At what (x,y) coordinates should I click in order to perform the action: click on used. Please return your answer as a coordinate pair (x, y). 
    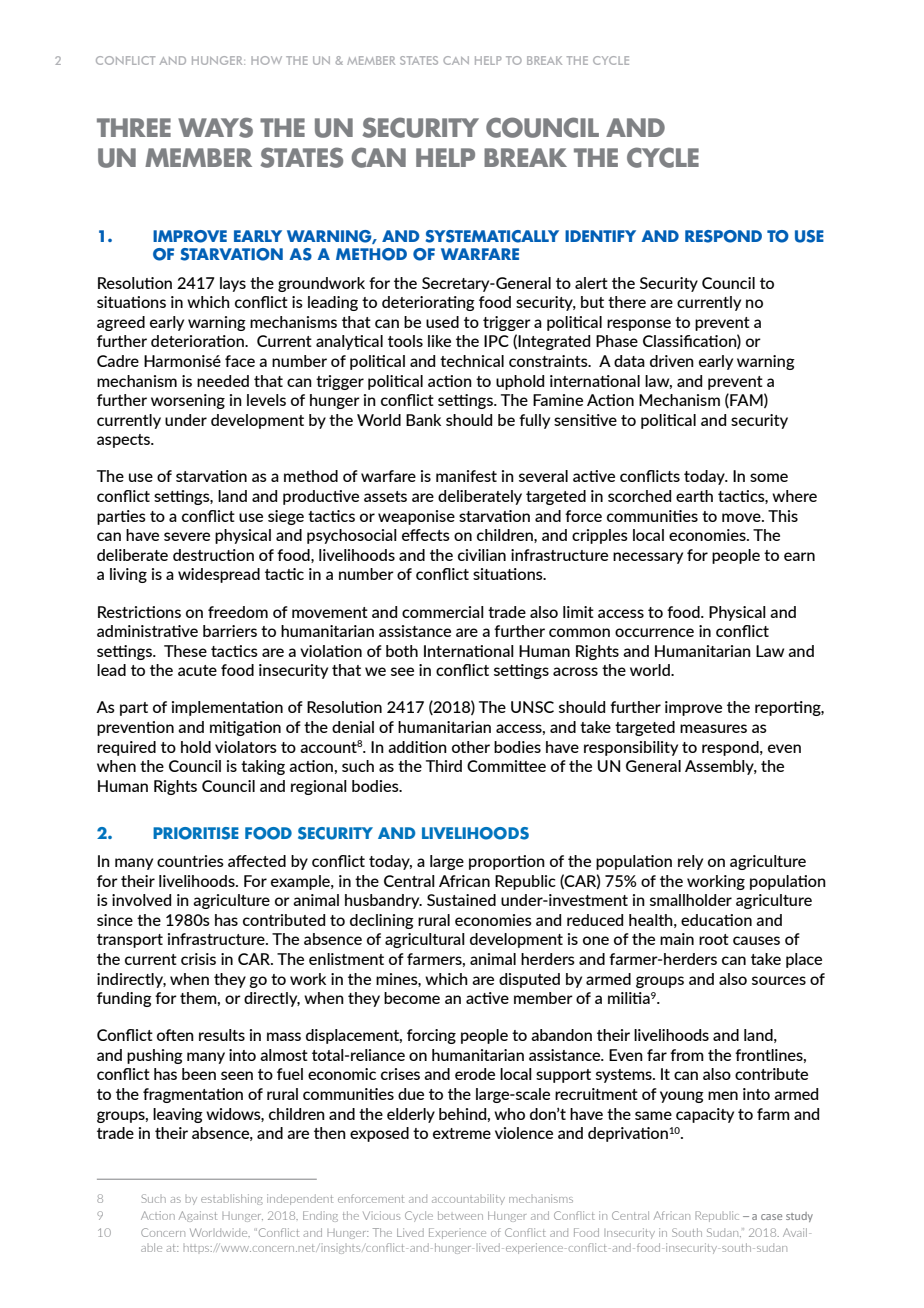
    Looking at the image, I should click on (442, 322).
